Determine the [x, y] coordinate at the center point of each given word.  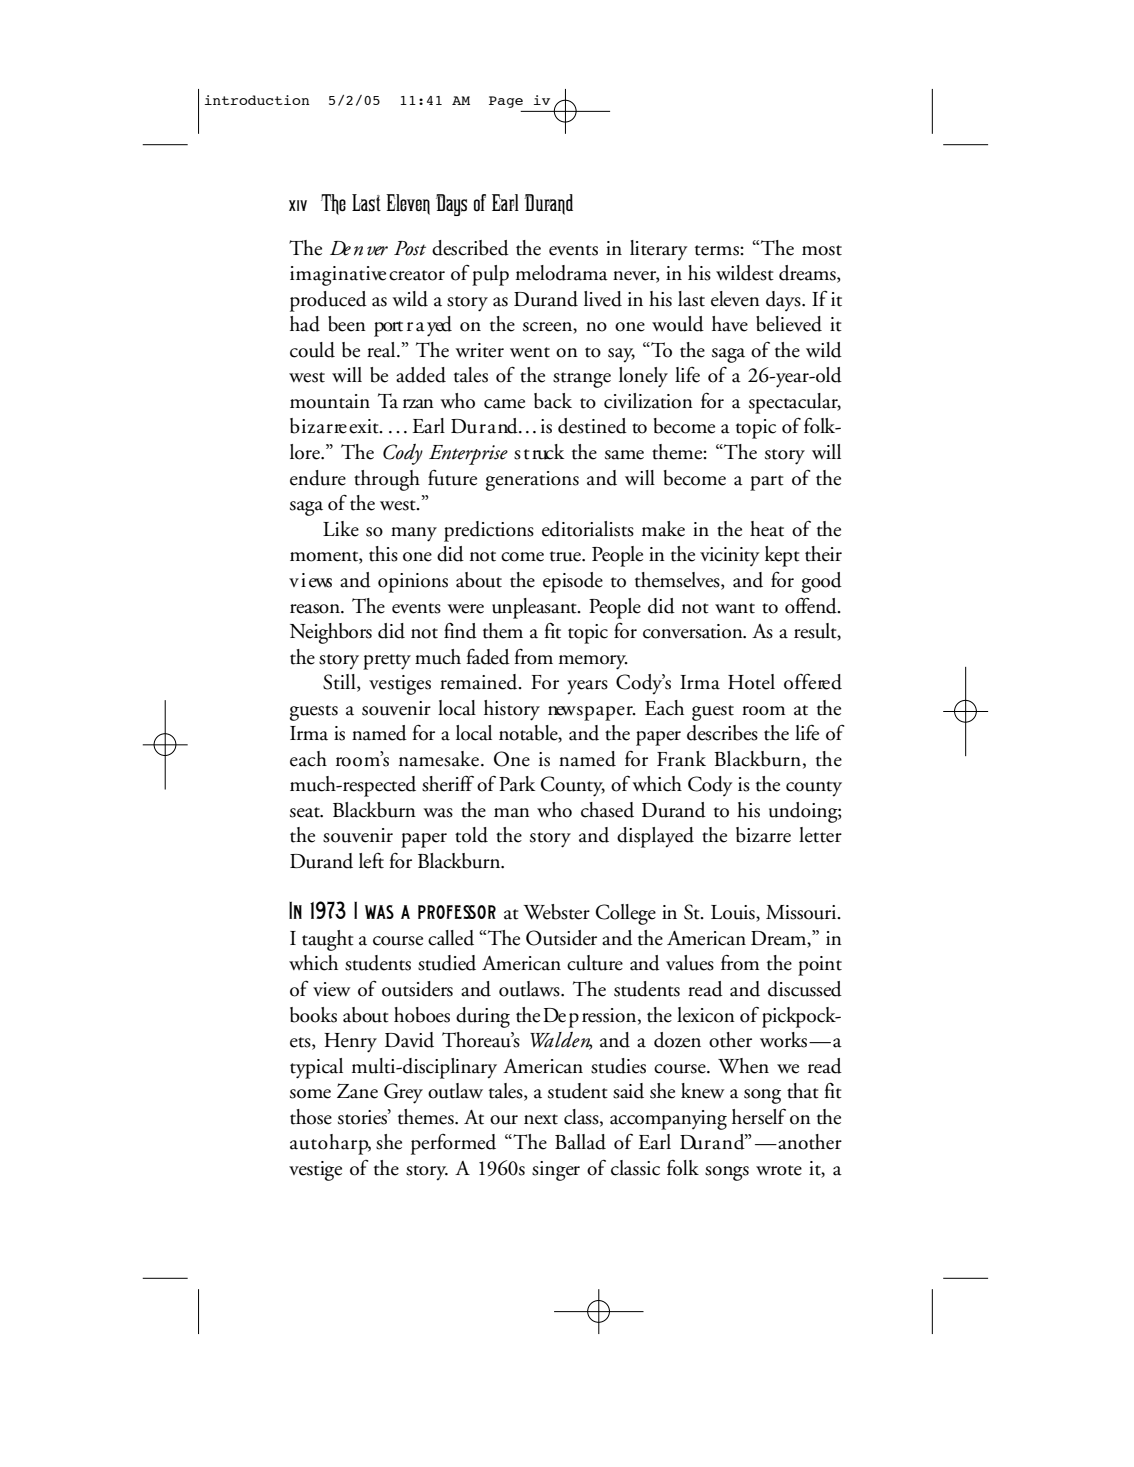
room [763, 711]
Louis [734, 913]
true [566, 556]
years [587, 687]
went [530, 352]
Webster [556, 912]
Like [341, 529]
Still [340, 683]
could [312, 350]
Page [506, 102]
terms [718, 250]
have [730, 324]
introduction [257, 100]
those [311, 1117]
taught [328, 940]
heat [767, 529]
